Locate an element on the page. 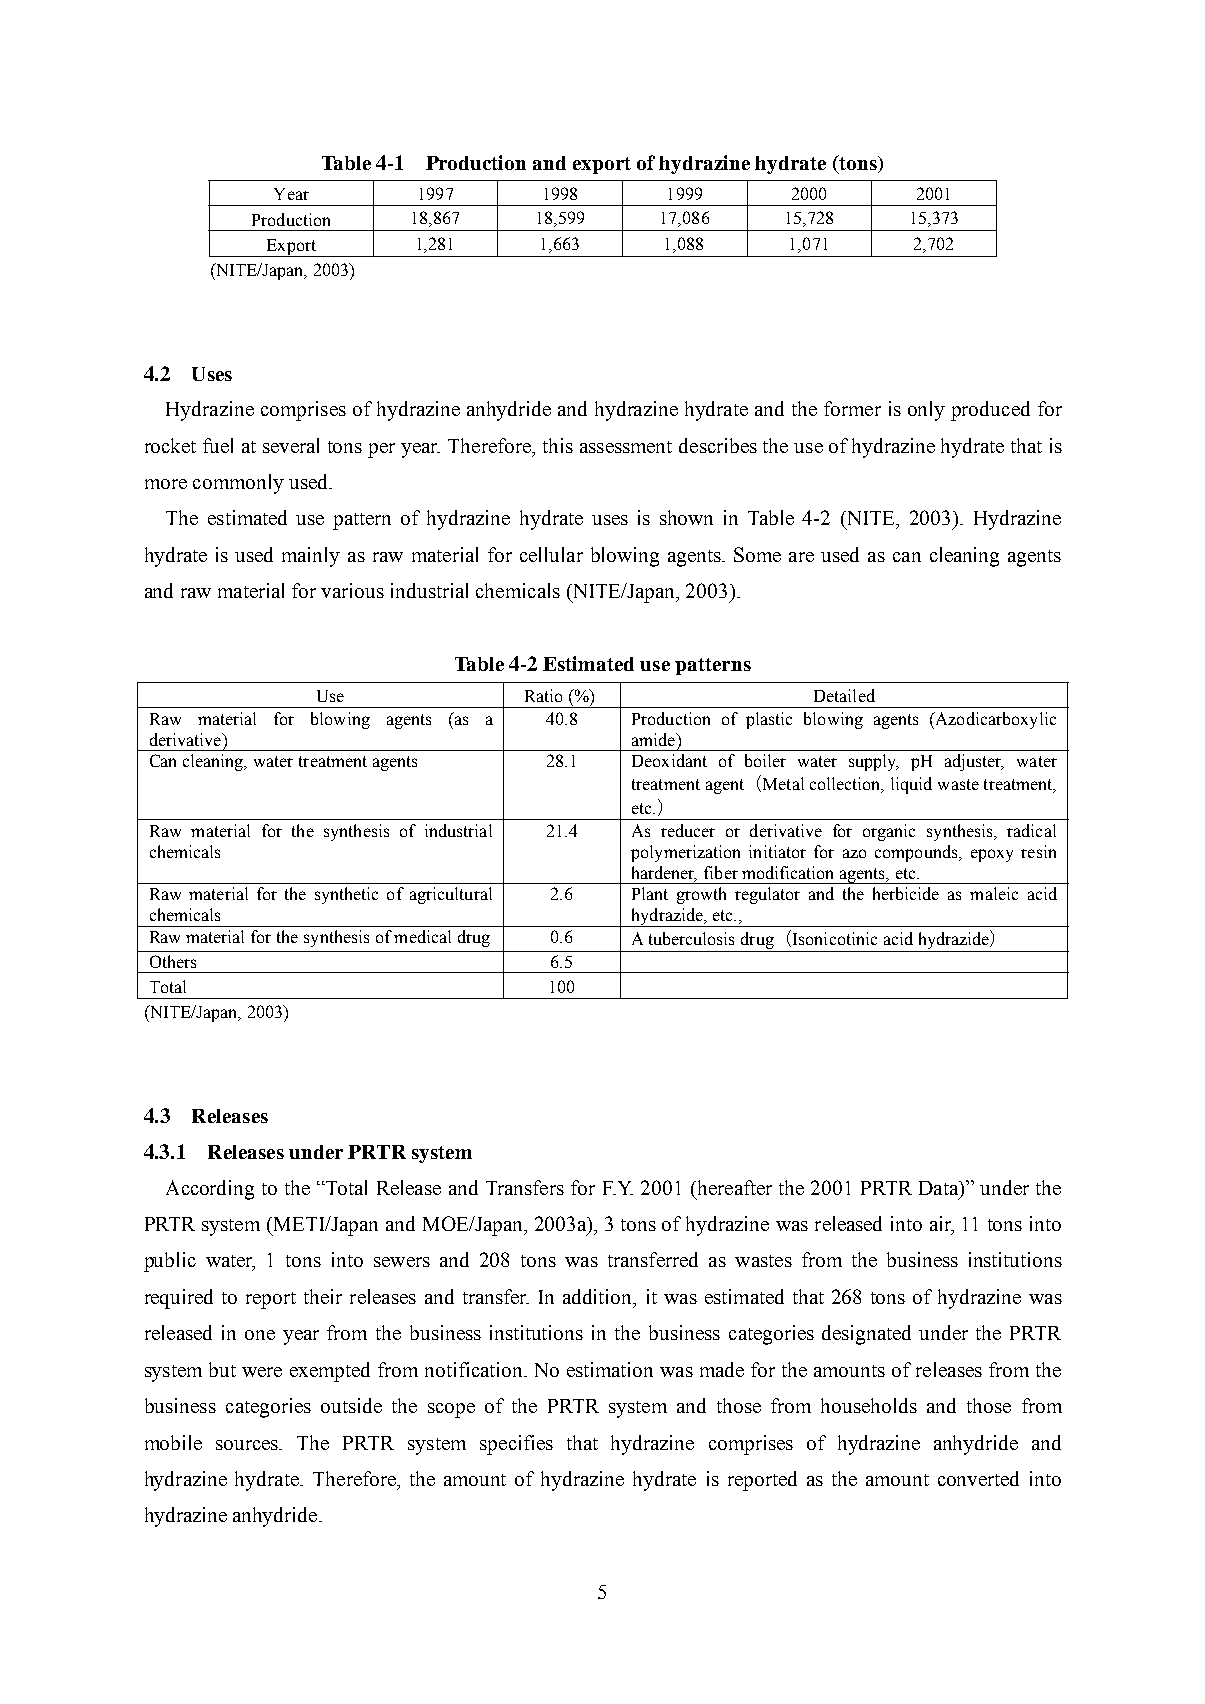  herbicide is located at coordinates (906, 893).
